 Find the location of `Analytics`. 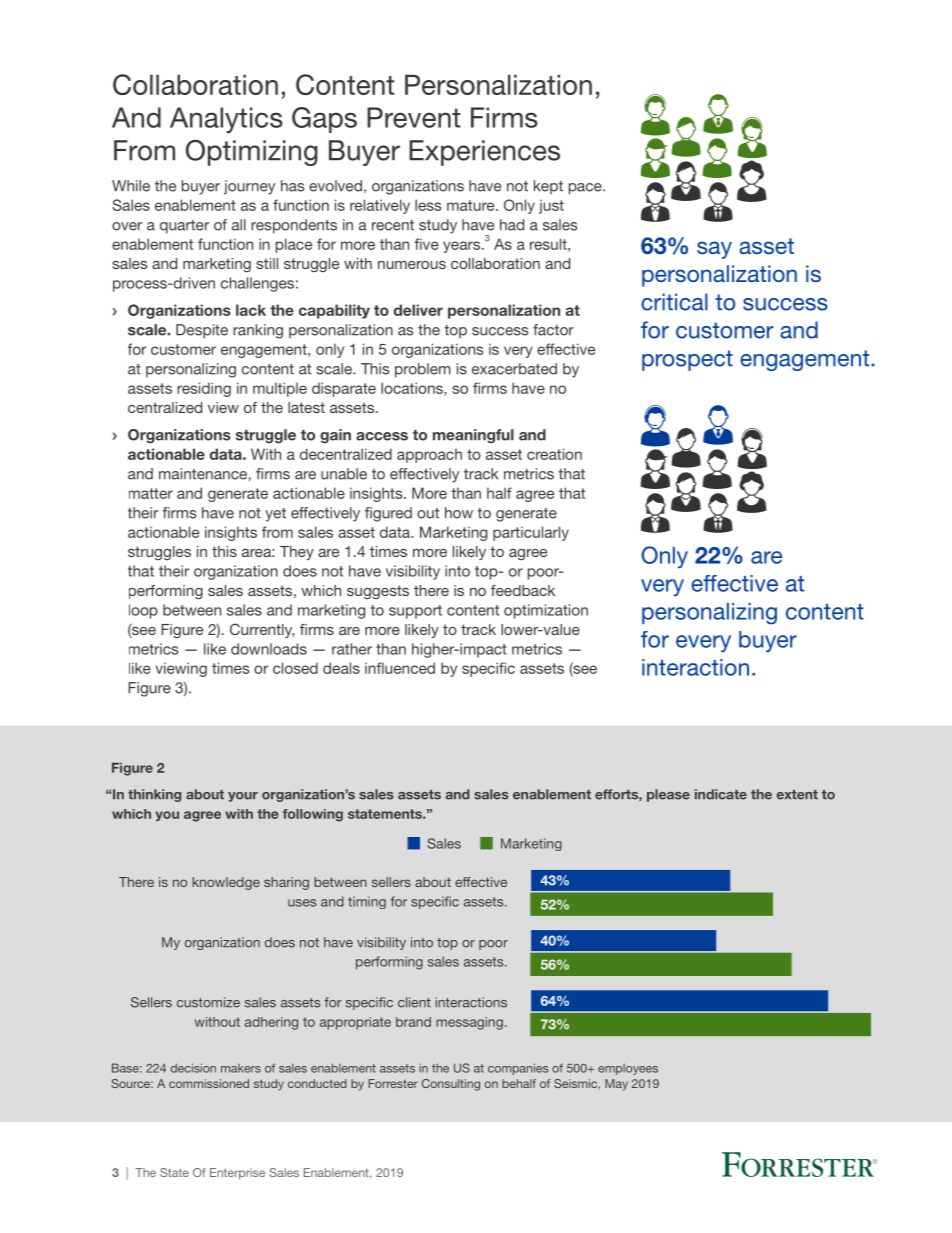

Analytics is located at coordinates (226, 120).
